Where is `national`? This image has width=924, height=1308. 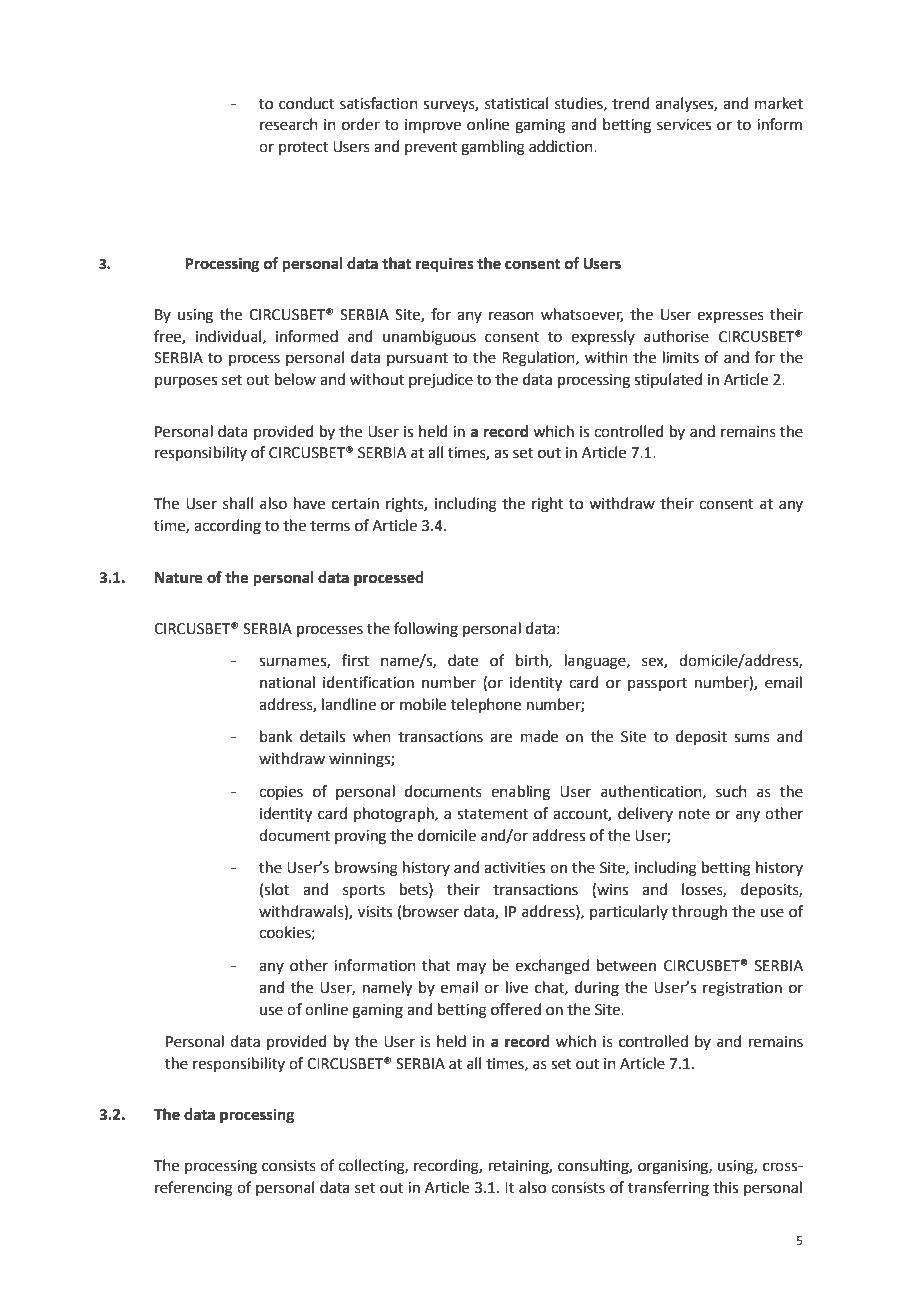
national is located at coordinates (287, 682).
